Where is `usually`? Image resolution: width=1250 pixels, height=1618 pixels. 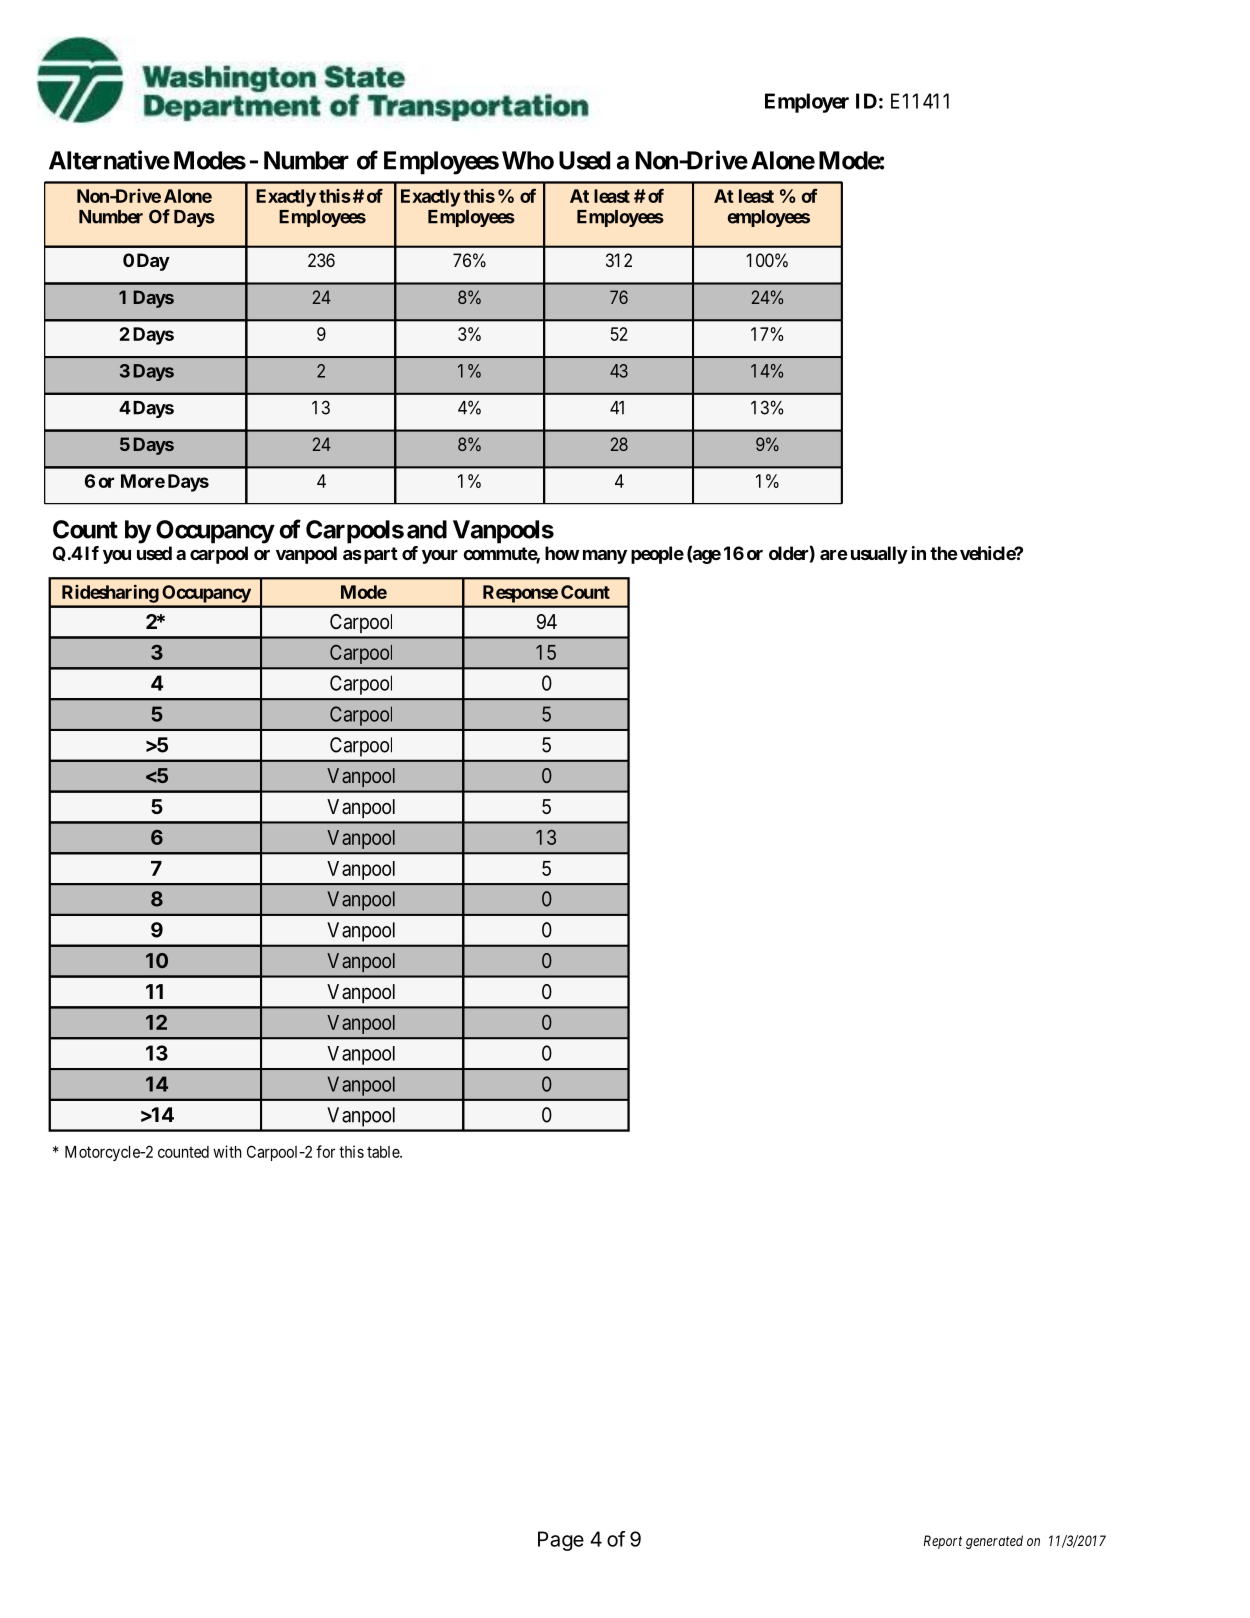 usually is located at coordinates (879, 555).
